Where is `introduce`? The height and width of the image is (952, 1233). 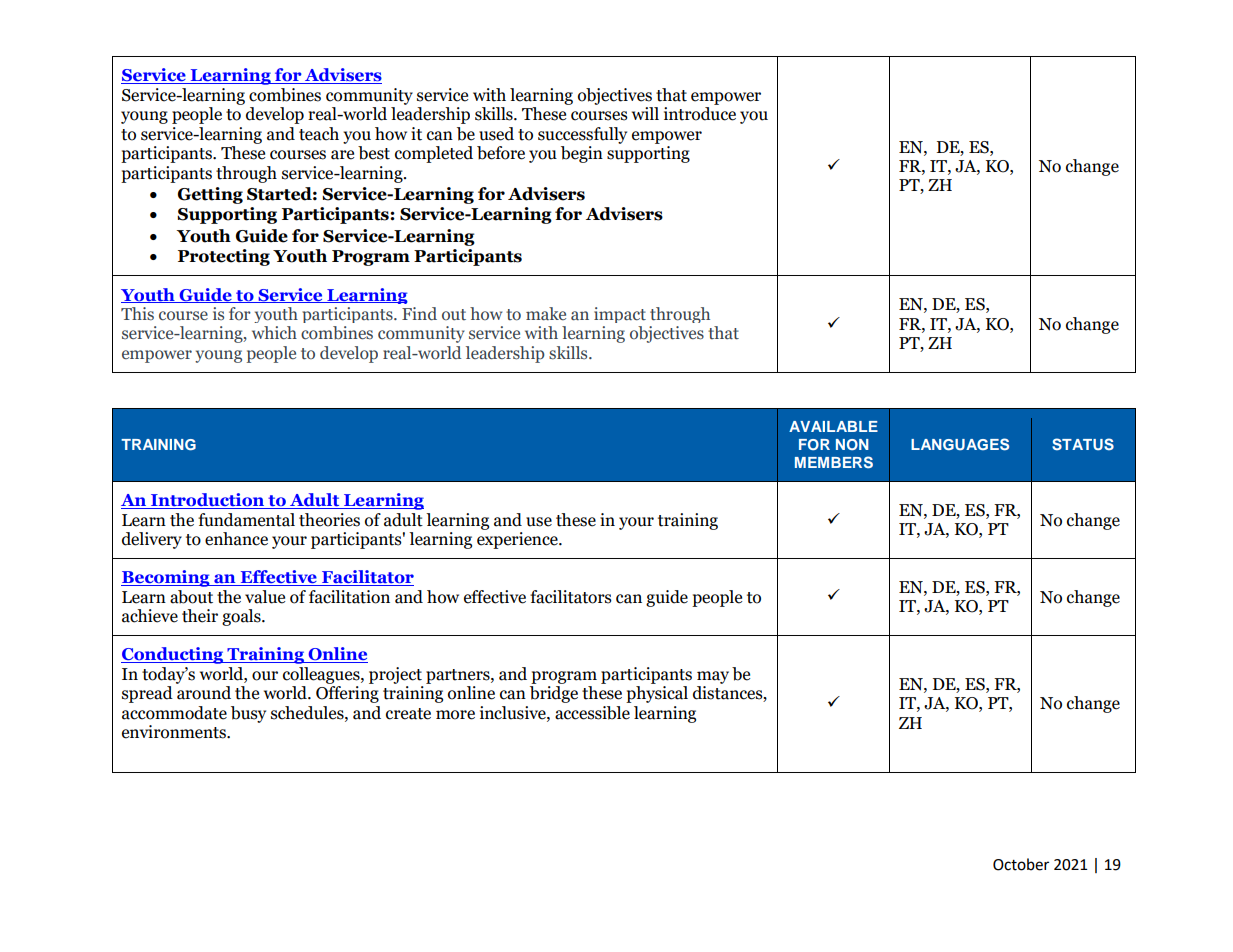 introduce is located at coordinates (700, 114).
